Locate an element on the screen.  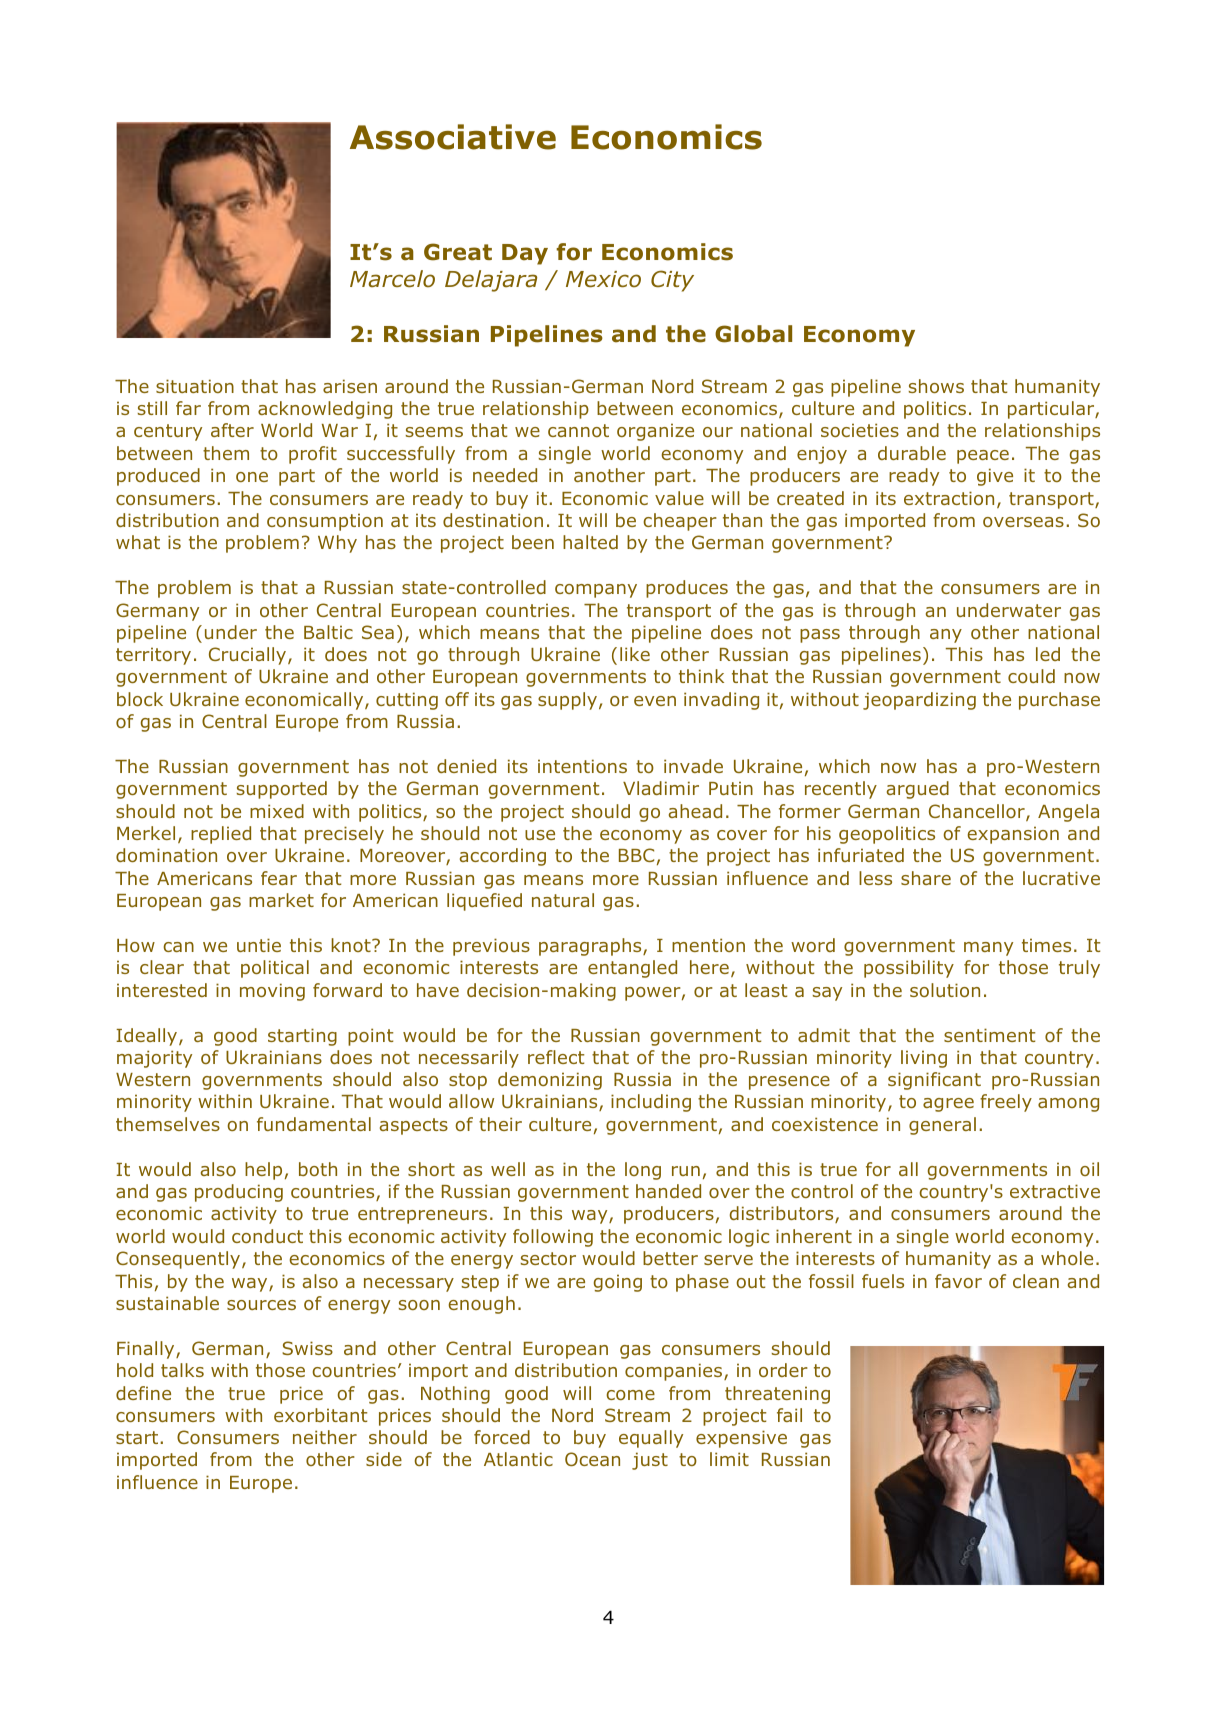
Day is located at coordinates (525, 254).
